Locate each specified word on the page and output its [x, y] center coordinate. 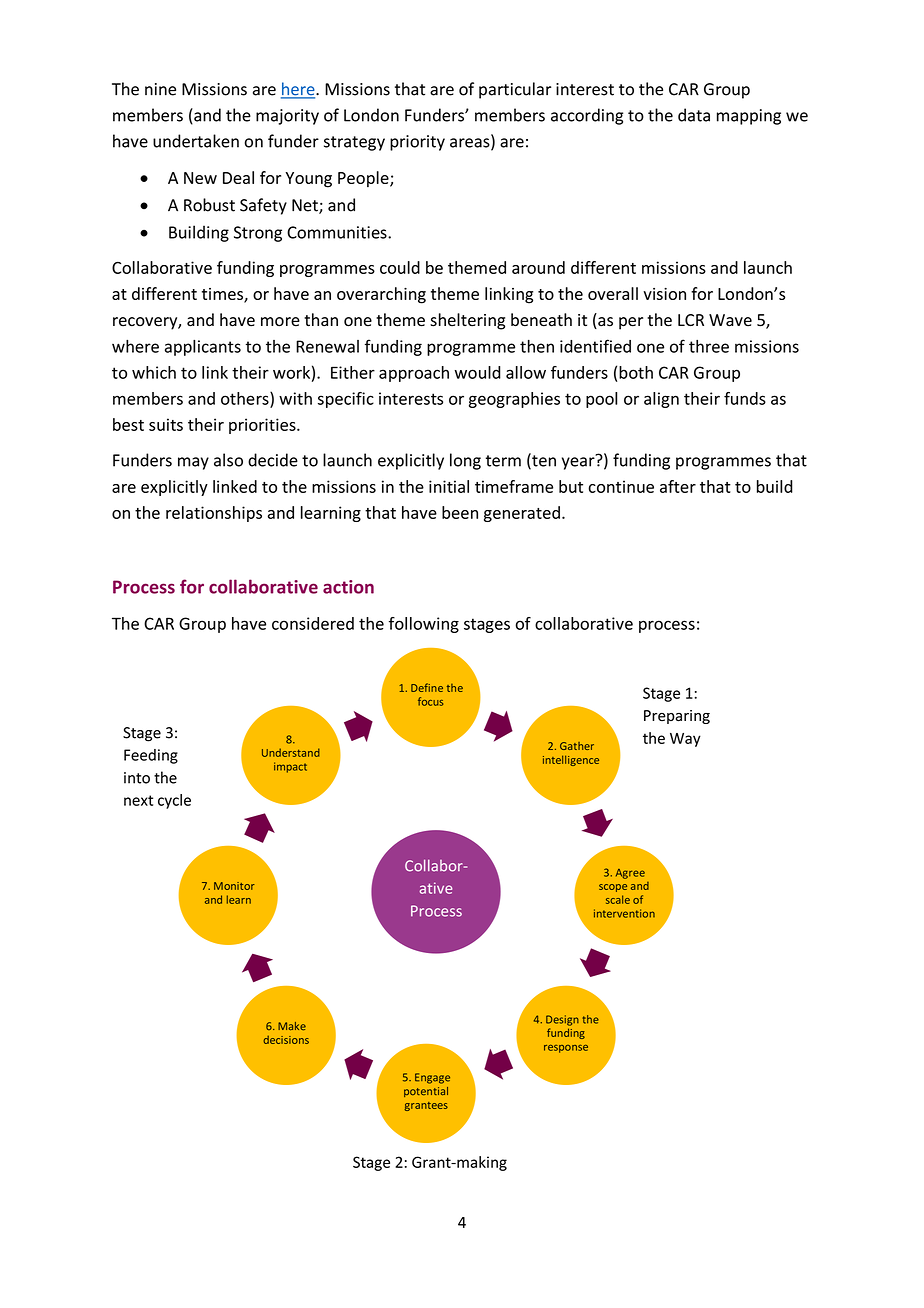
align [661, 400]
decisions [286, 1039]
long [465, 461]
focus [430, 701]
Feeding [151, 756]
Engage [432, 1078]
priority [417, 143]
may [193, 463]
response [566, 1049]
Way [685, 740]
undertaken [196, 141]
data [694, 115]
